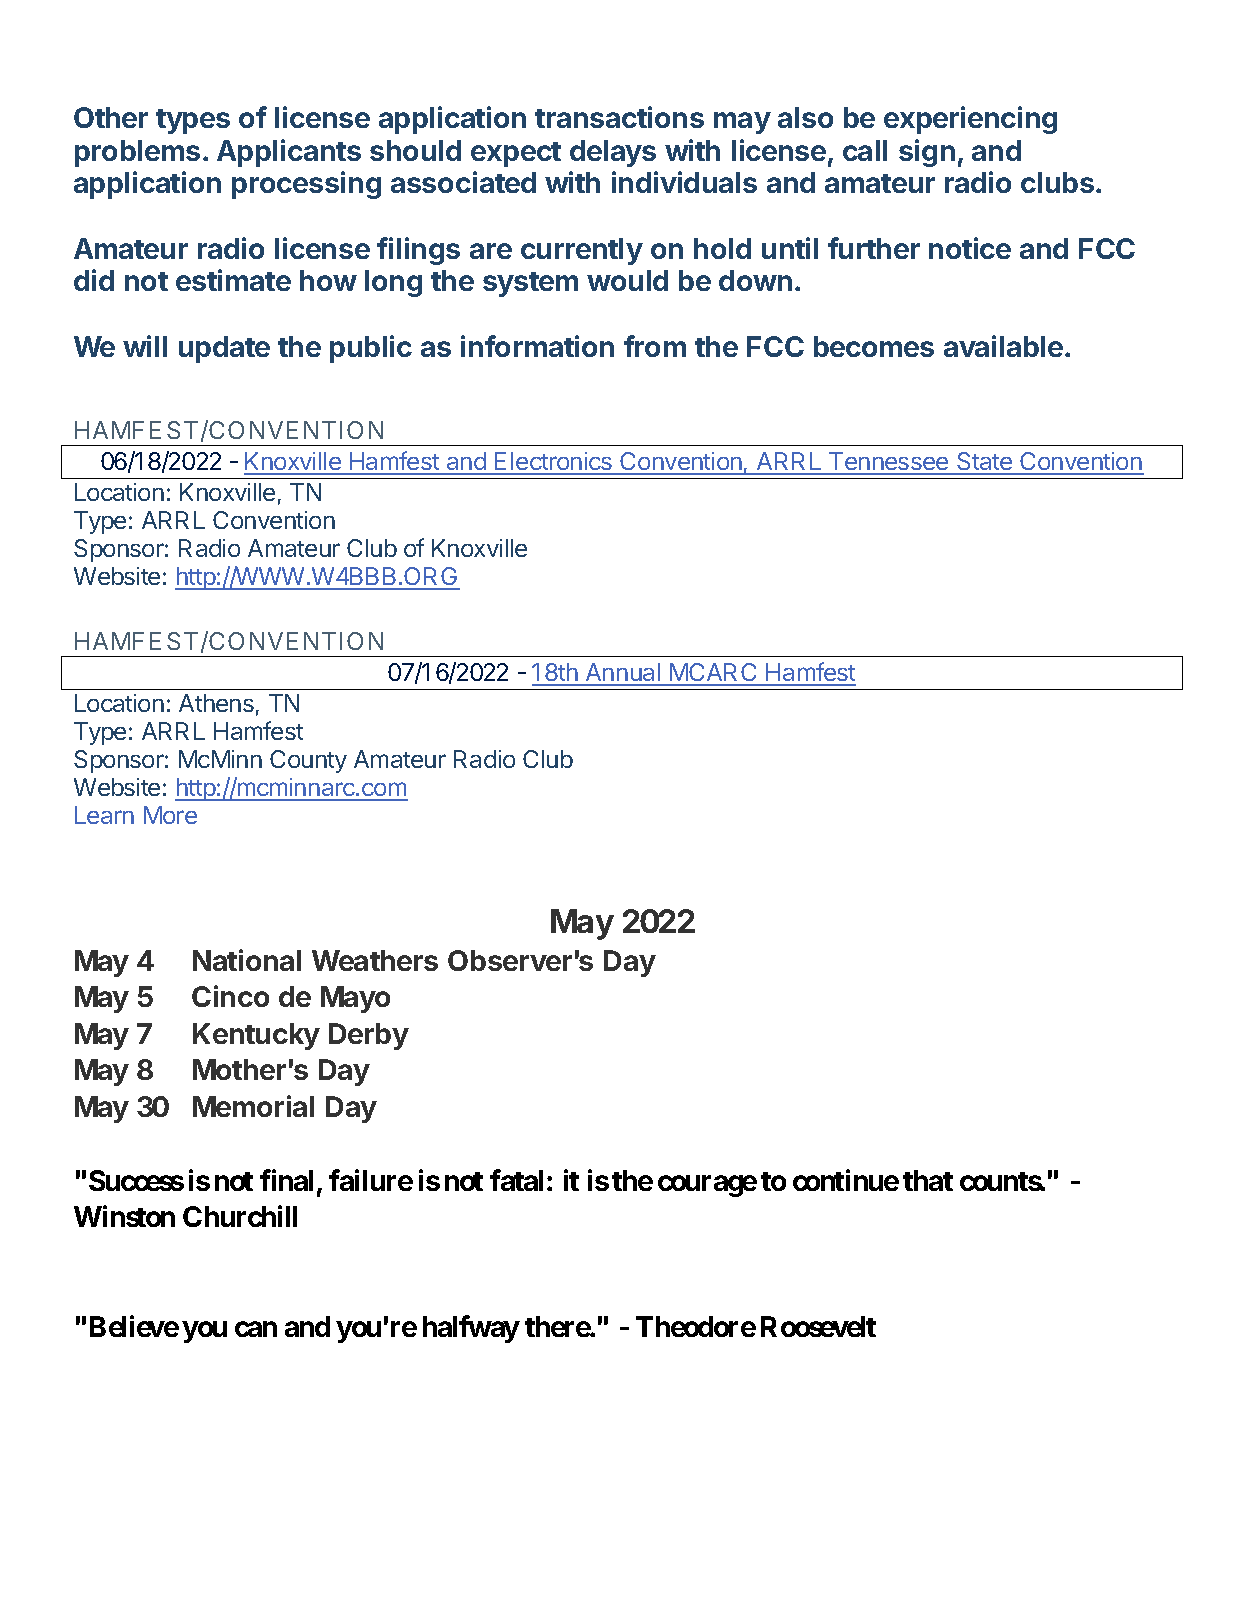 The width and height of the document is (1244, 1610). What do you see at coordinates (874, 346) in the document?
I see `becomes` at bounding box center [874, 346].
